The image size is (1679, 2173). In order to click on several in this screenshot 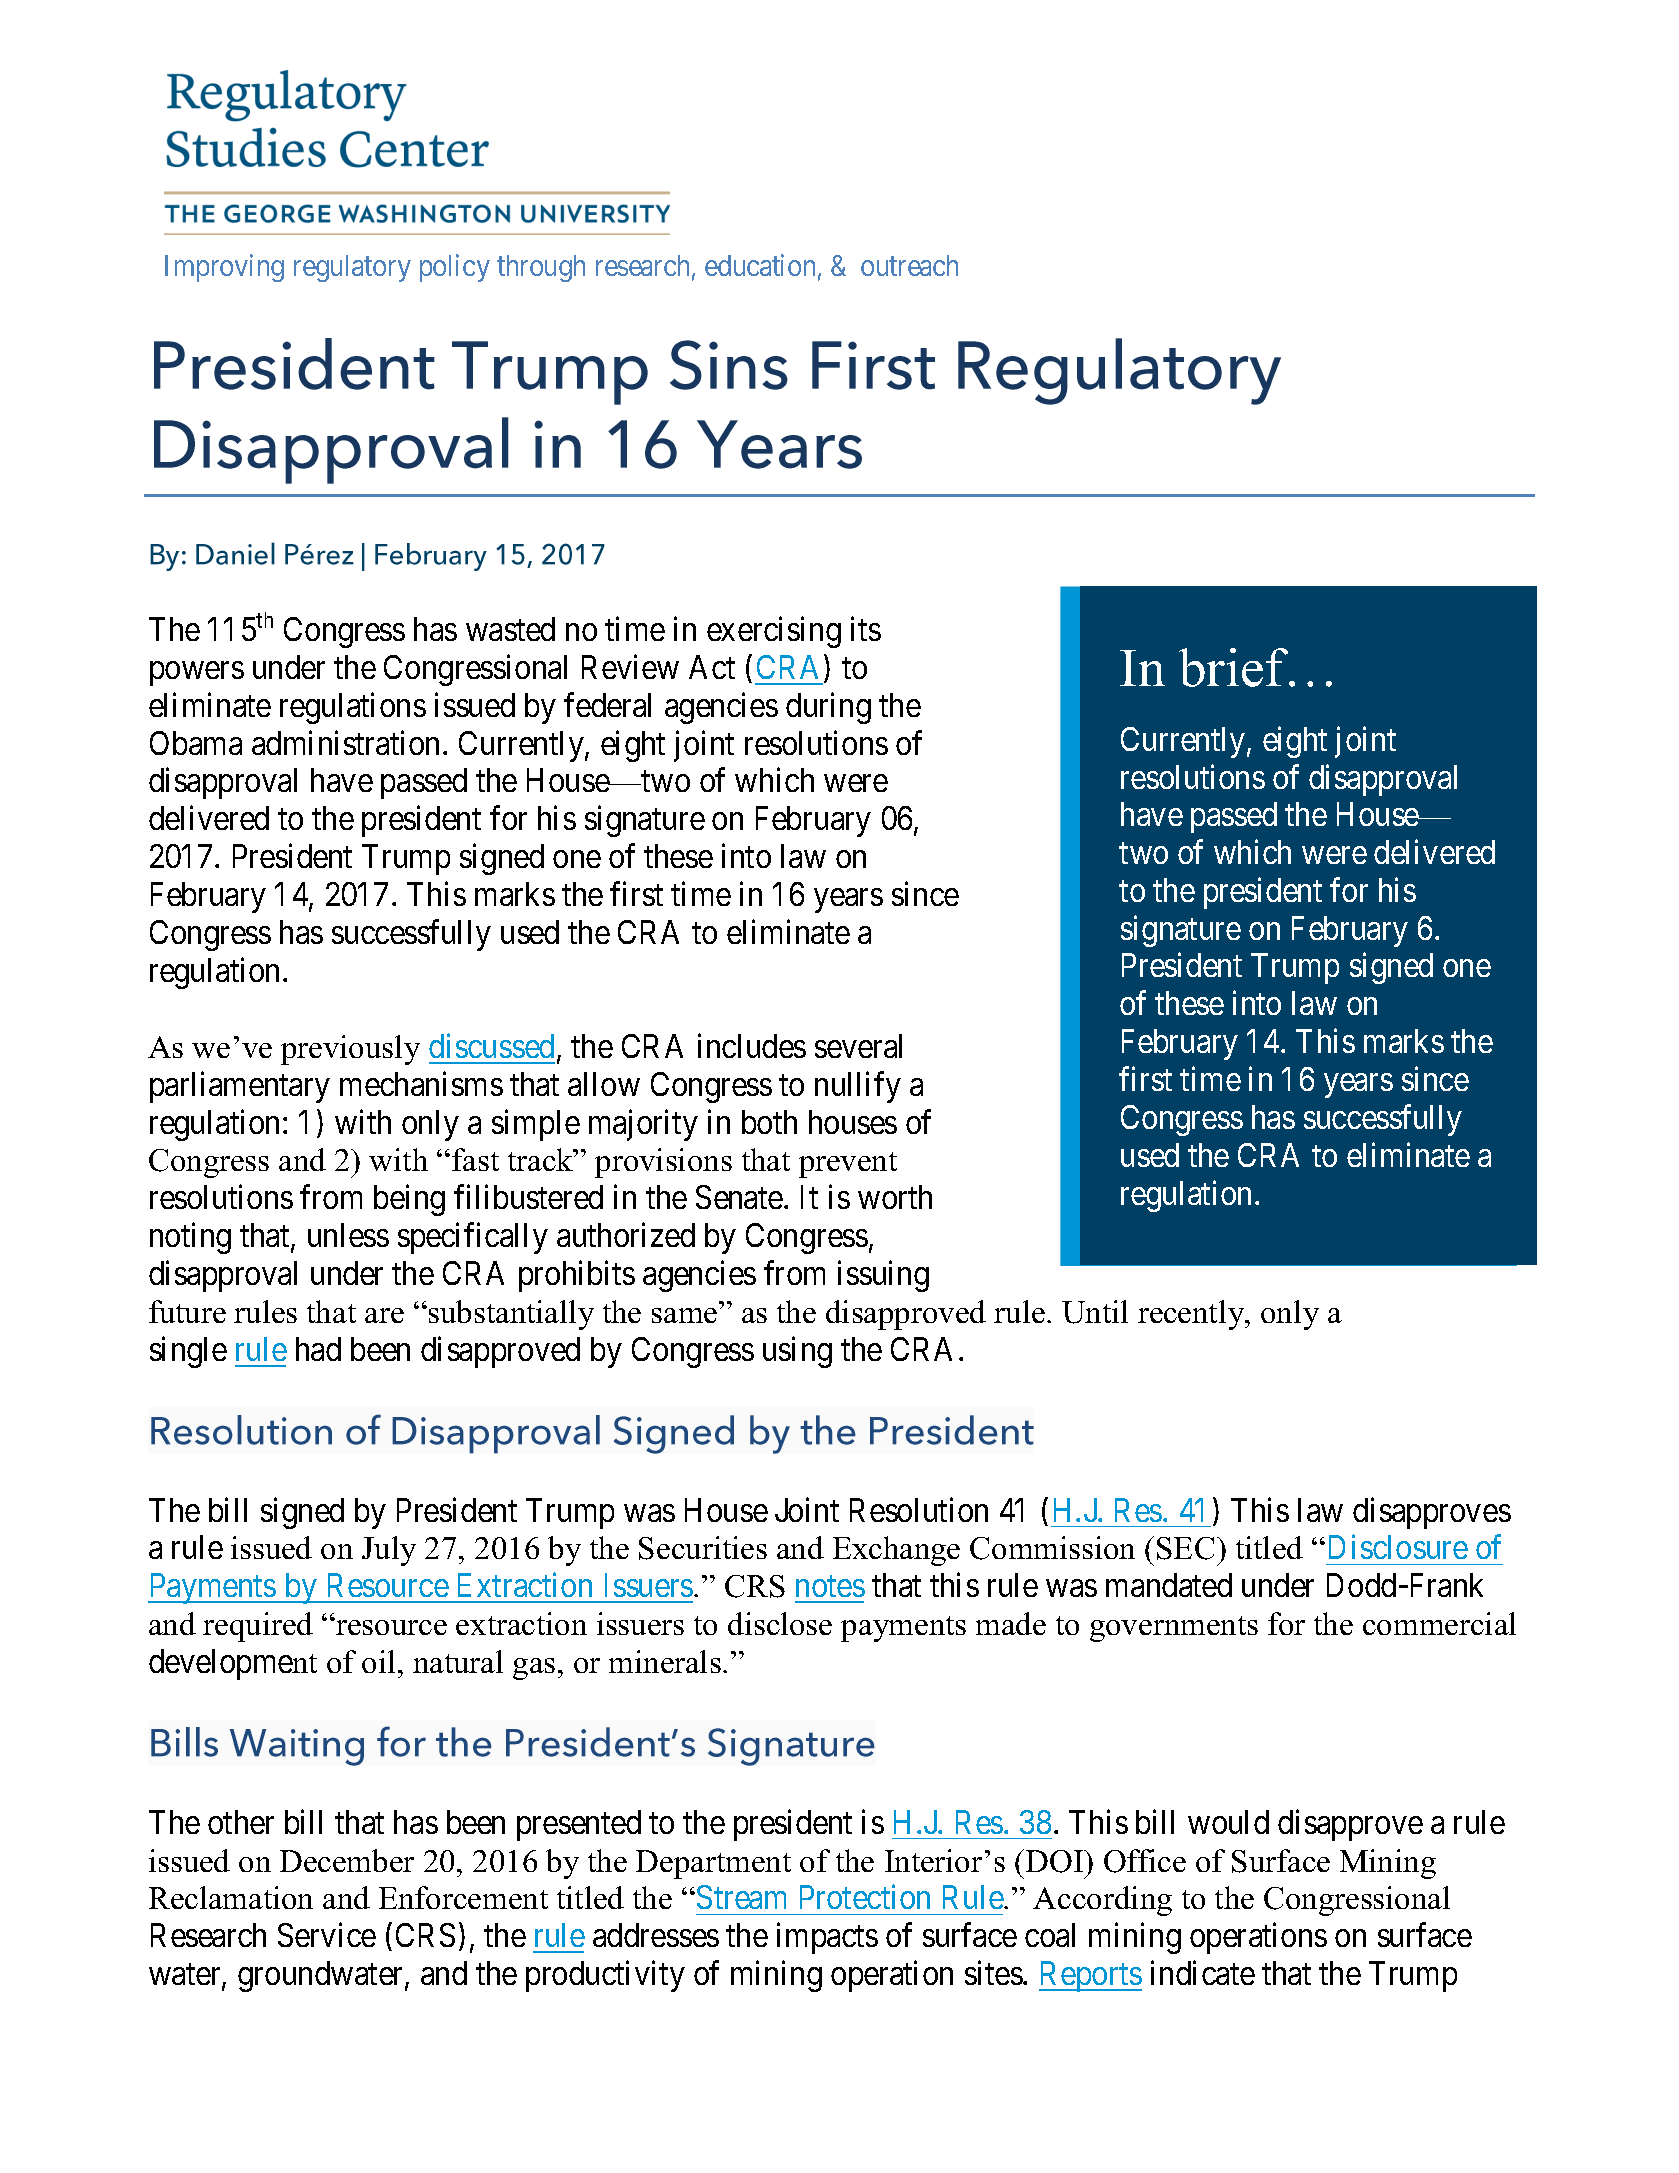, I will do `click(858, 1046)`.
